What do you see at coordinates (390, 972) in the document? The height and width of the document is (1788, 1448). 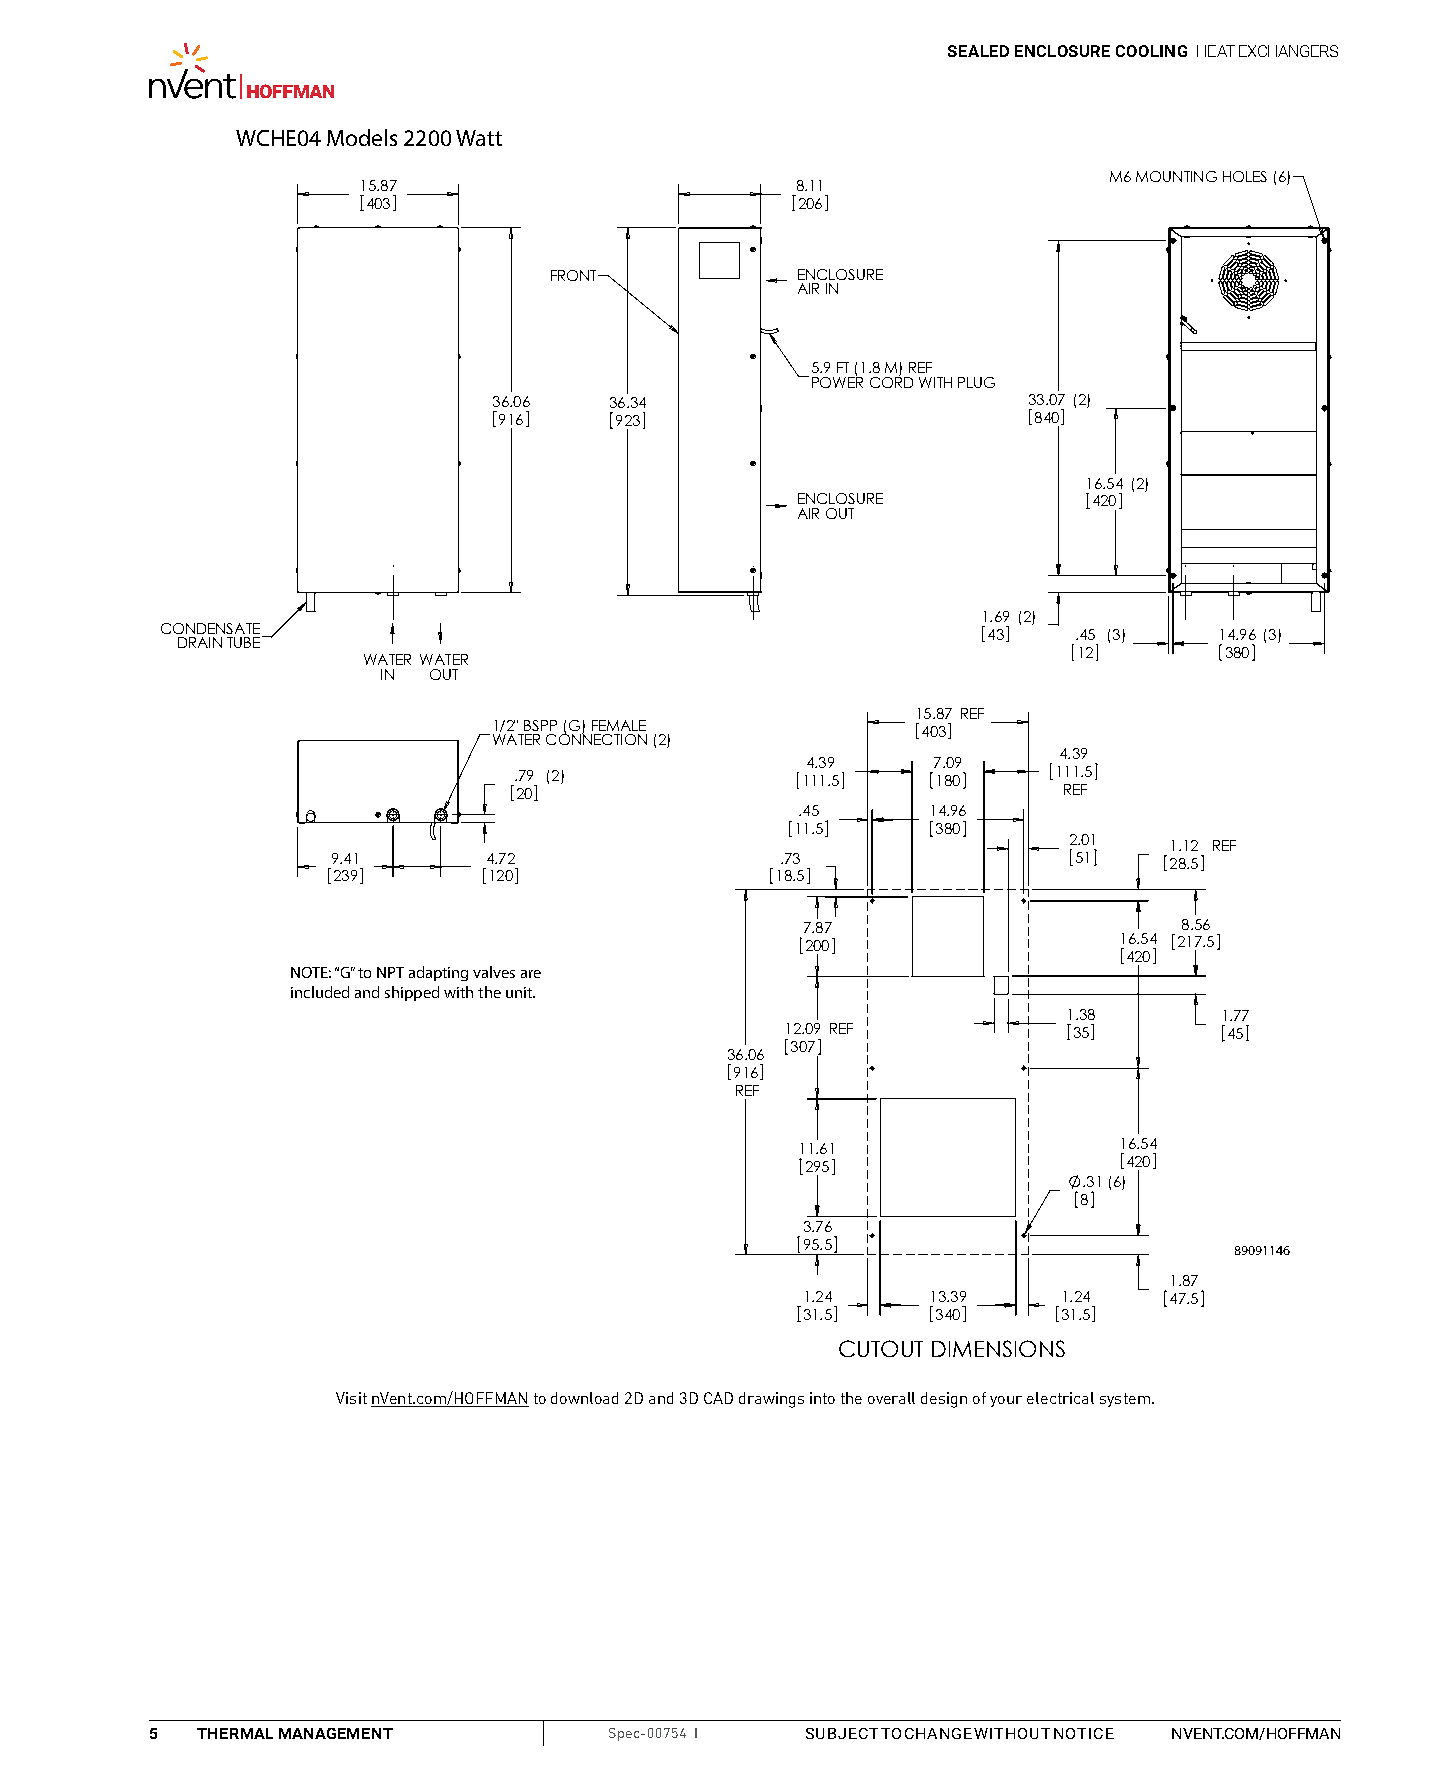 I see `NPT` at bounding box center [390, 972].
